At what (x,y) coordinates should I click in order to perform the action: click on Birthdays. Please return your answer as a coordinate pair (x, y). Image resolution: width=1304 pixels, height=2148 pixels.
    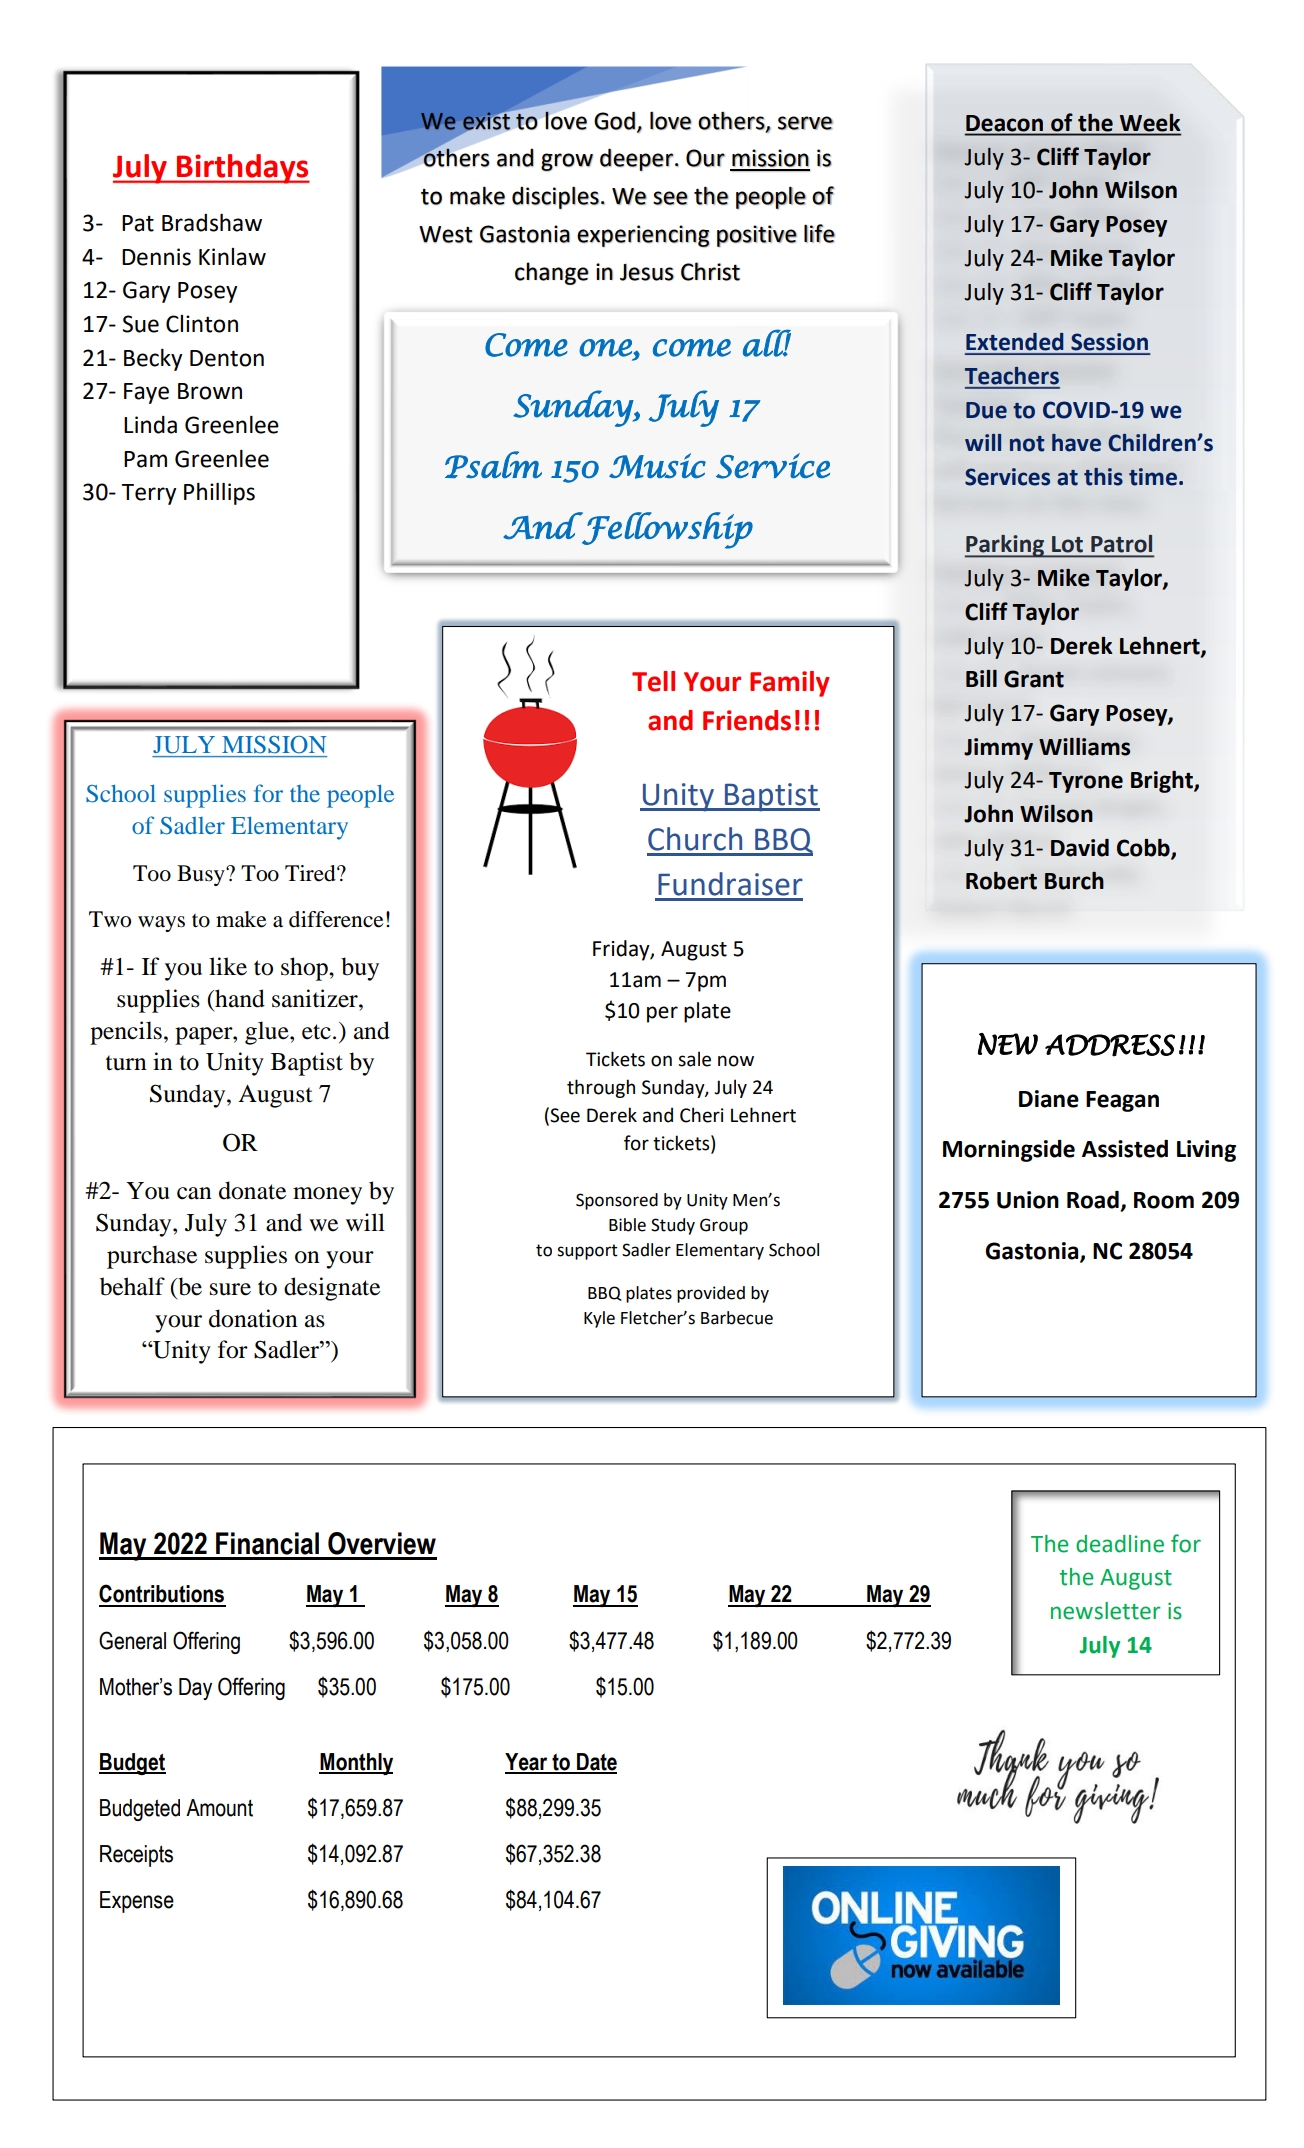
    Looking at the image, I should click on (242, 169).
